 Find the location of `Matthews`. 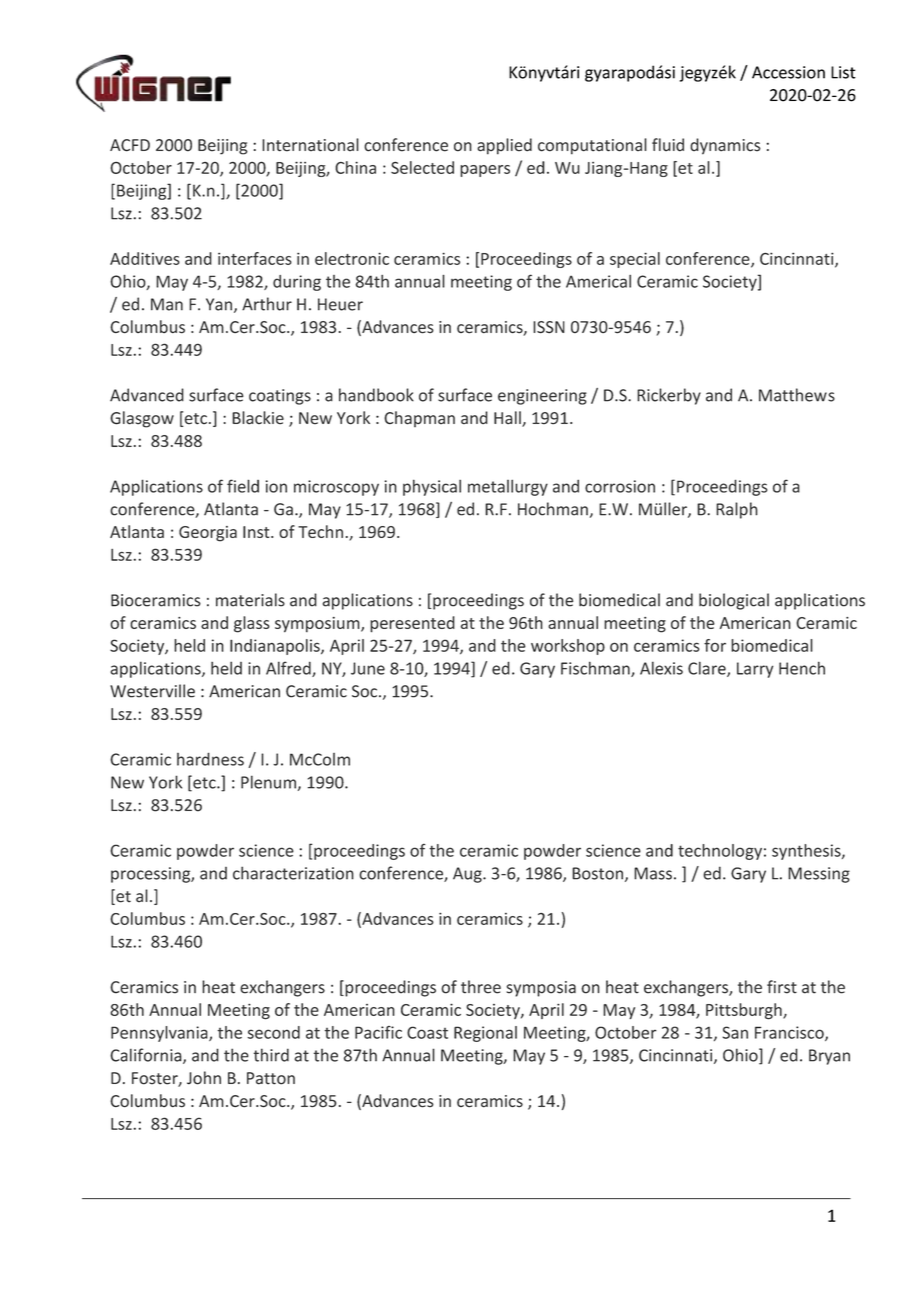

Matthews is located at coordinates (797, 395).
